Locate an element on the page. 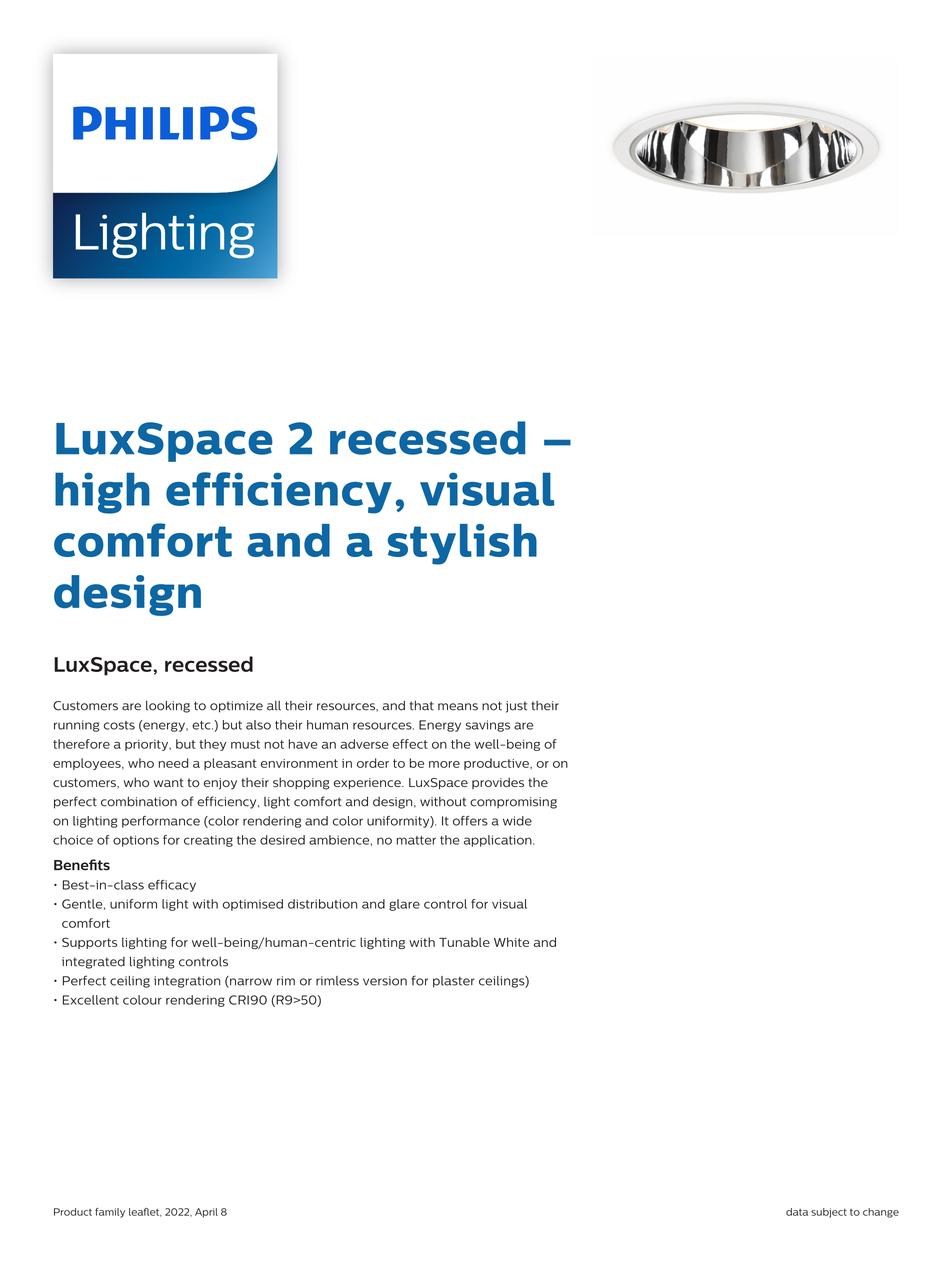 The width and height of the document is (952, 1265). integration is located at coordinates (187, 982).
